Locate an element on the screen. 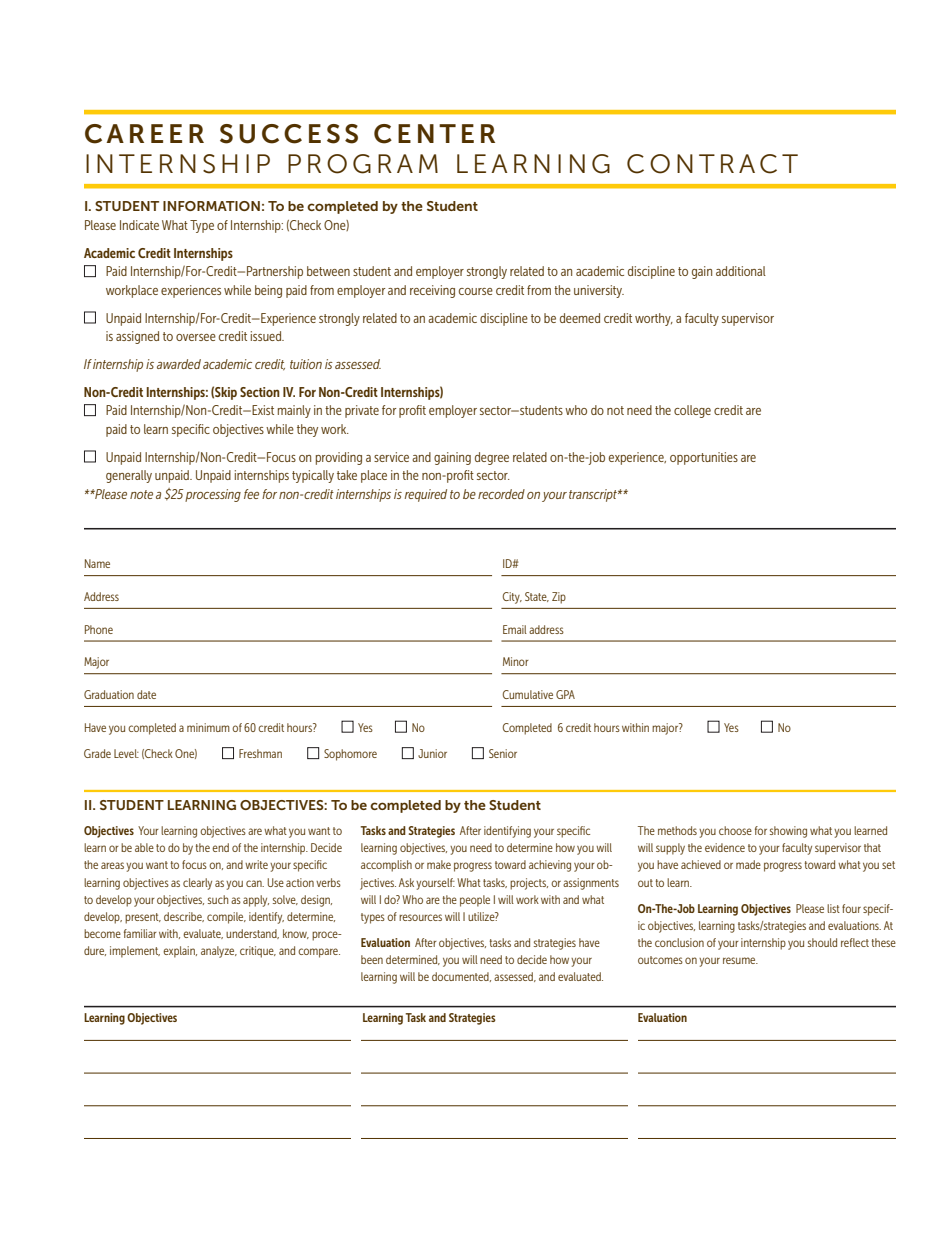  CENTER is located at coordinates (434, 134).
